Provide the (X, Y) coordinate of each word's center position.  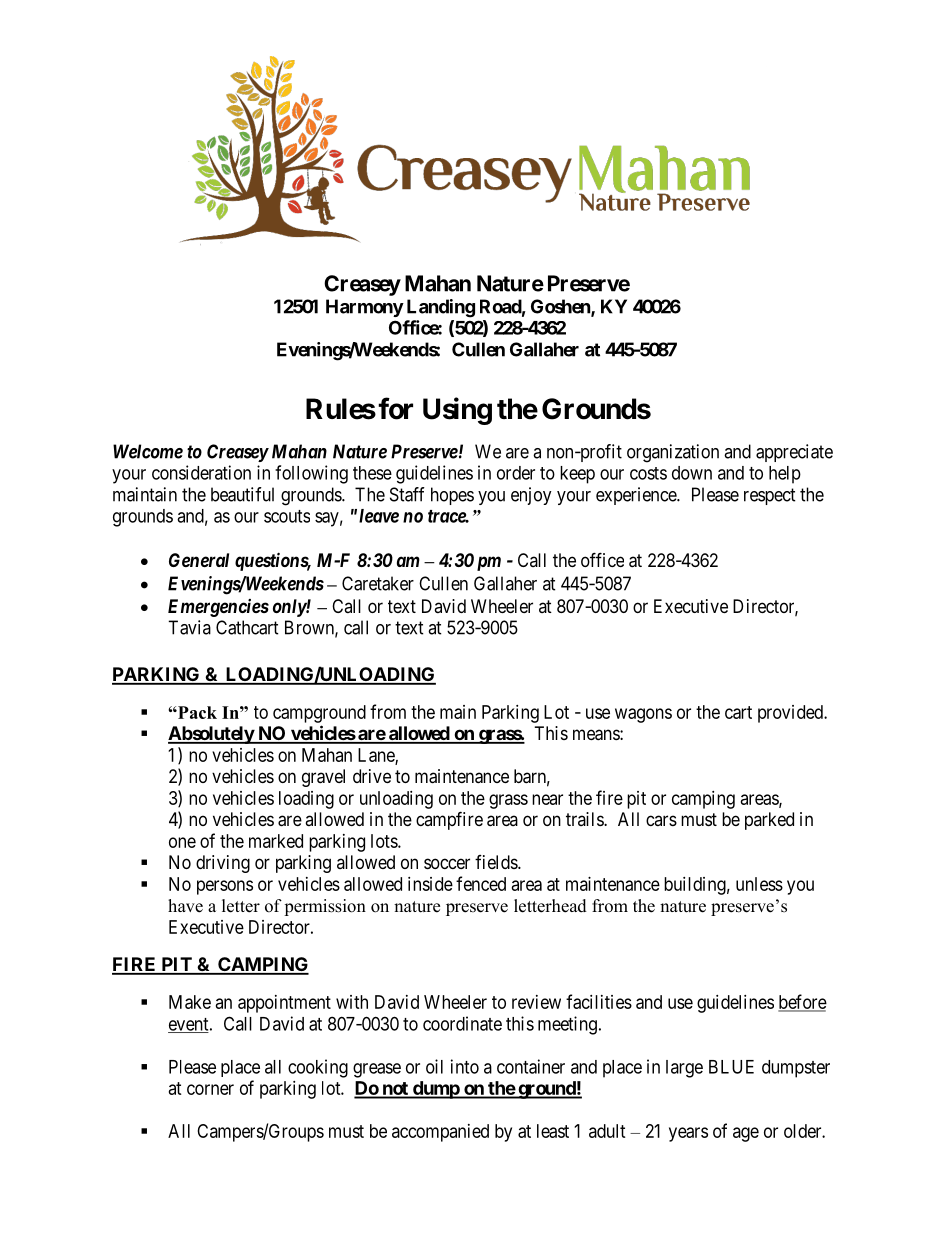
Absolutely (211, 735)
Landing (441, 308)
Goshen (561, 307)
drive (372, 776)
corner (210, 1089)
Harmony (365, 308)
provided (791, 714)
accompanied (440, 1133)
